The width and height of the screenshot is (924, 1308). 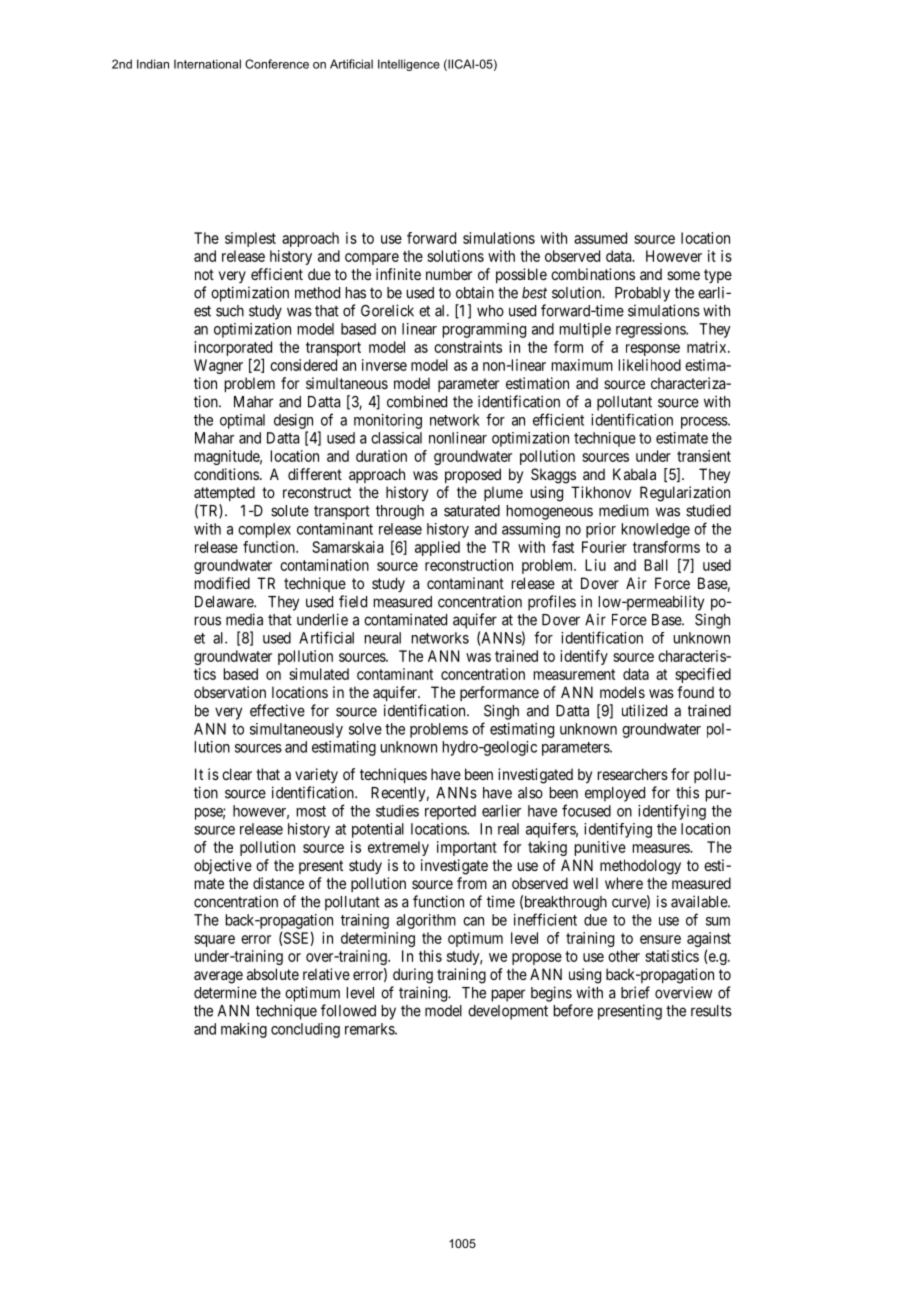 I want to click on Intelligence, so click(x=409, y=65).
